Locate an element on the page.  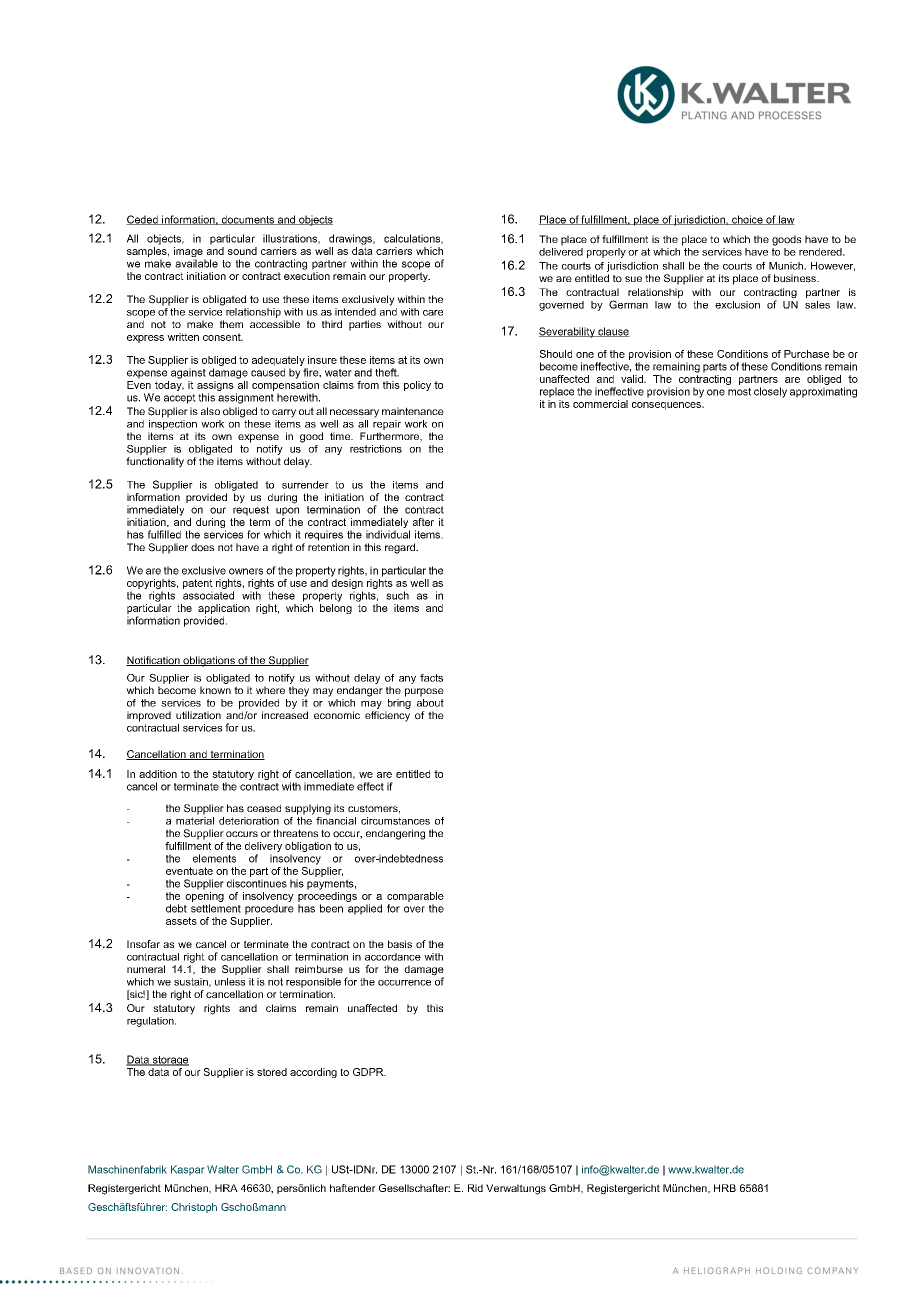
most is located at coordinates (739, 392).
